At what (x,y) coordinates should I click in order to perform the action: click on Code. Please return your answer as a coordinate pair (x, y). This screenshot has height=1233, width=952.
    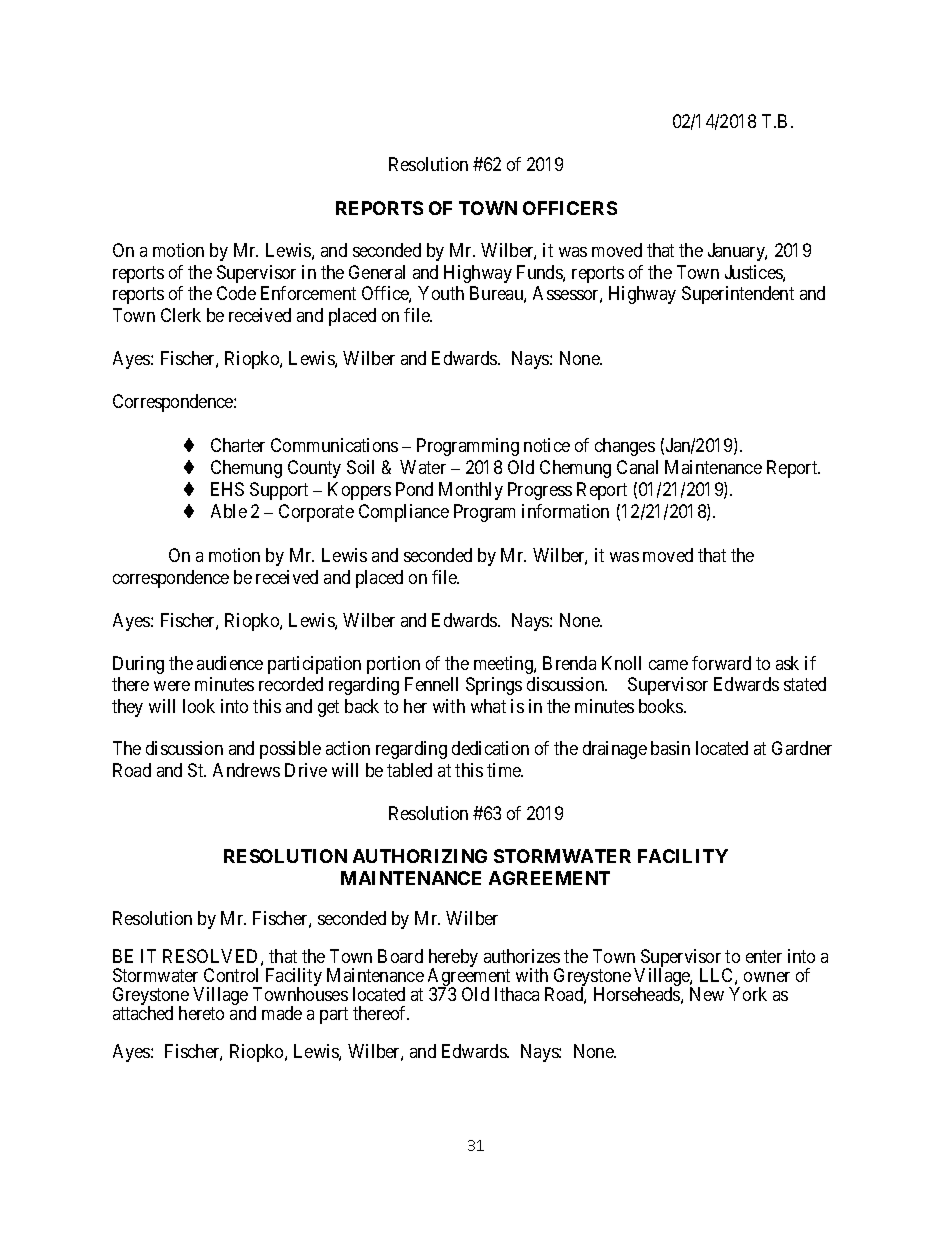
    Looking at the image, I should click on (236, 293).
